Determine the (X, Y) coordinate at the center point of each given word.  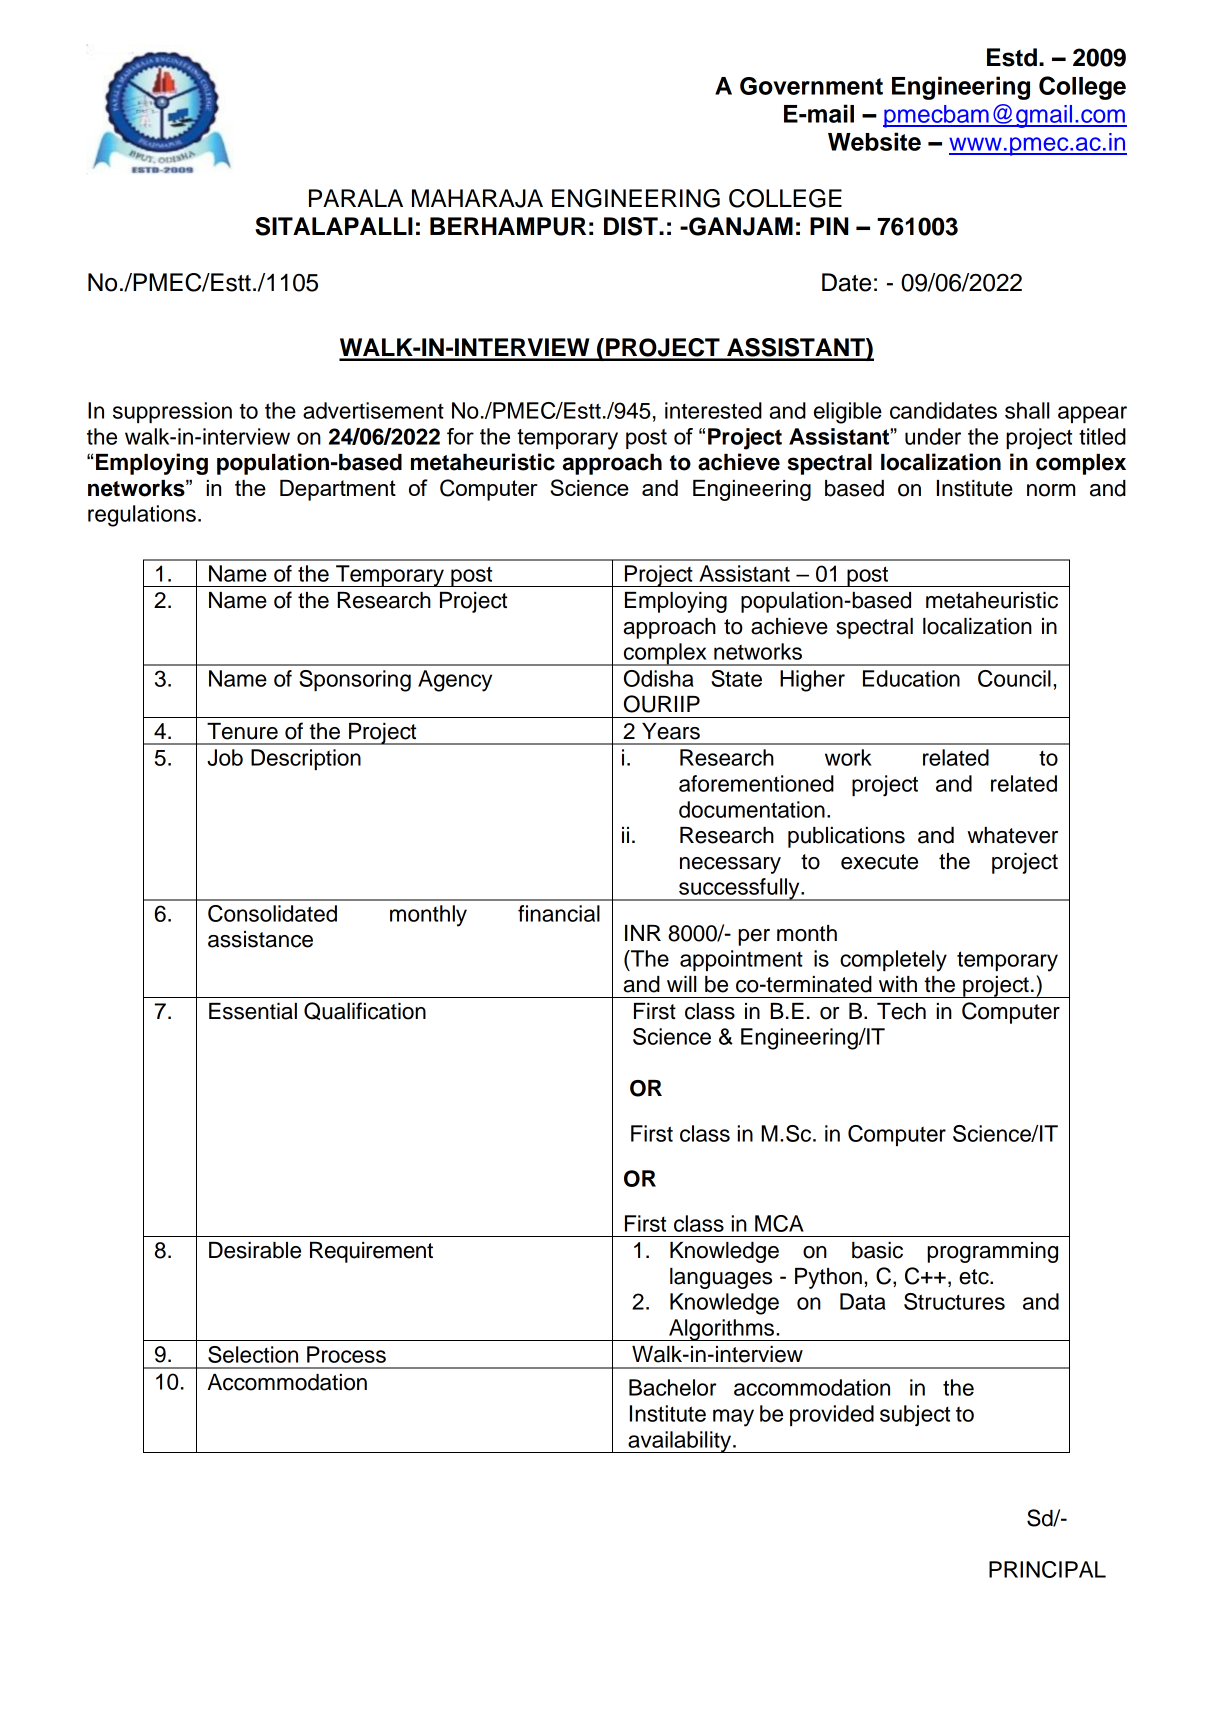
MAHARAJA (477, 198)
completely (893, 961)
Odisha (659, 678)
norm (1051, 490)
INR (643, 933)
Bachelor (672, 1387)
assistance (260, 939)
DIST (632, 226)
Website (874, 141)
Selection (253, 1354)
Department (338, 490)
